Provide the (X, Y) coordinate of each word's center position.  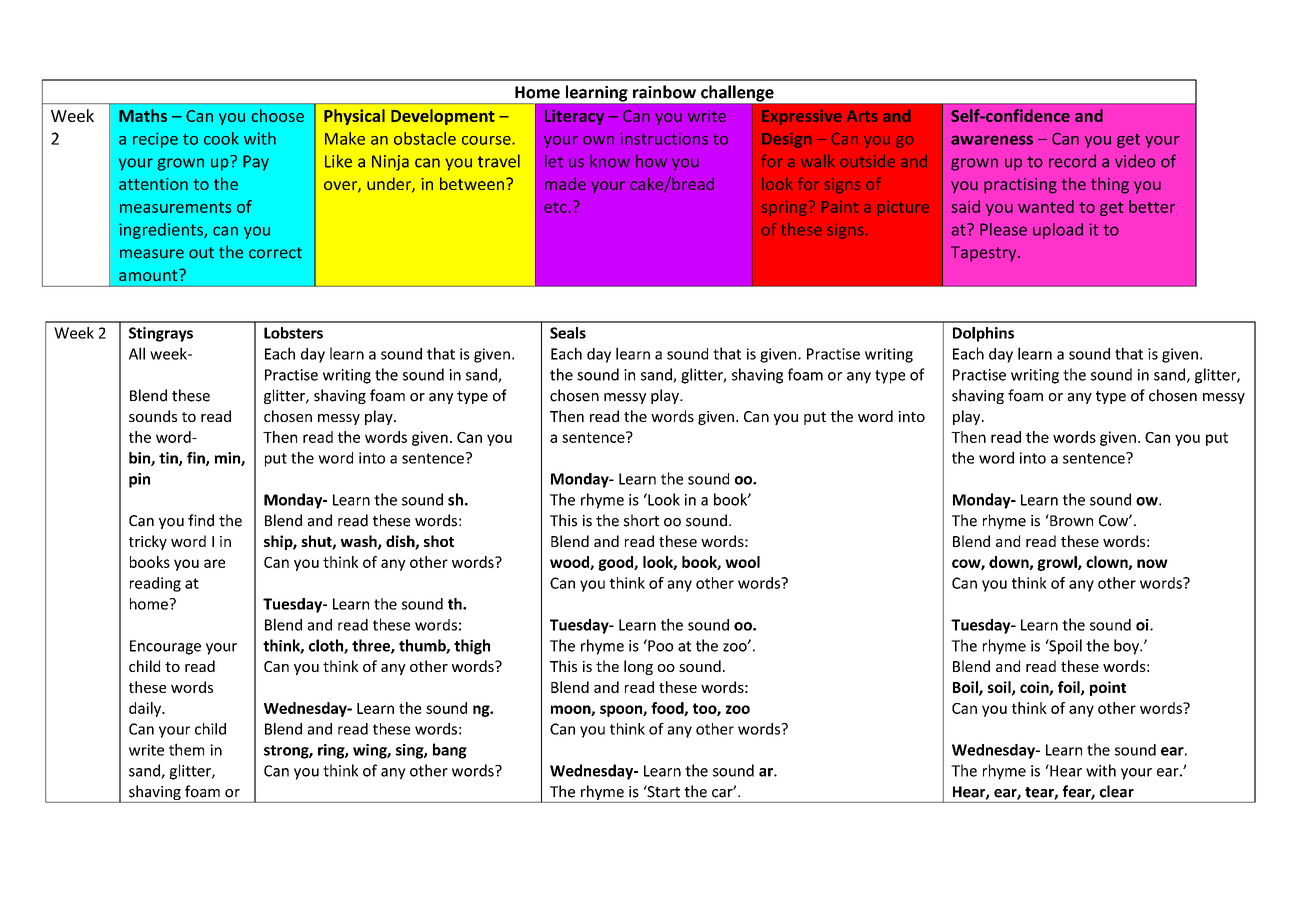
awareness (992, 140)
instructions (664, 138)
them (186, 749)
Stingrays (161, 334)
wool (742, 562)
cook (221, 138)
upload (1058, 231)
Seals (568, 333)
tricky (148, 542)
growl (1058, 563)
